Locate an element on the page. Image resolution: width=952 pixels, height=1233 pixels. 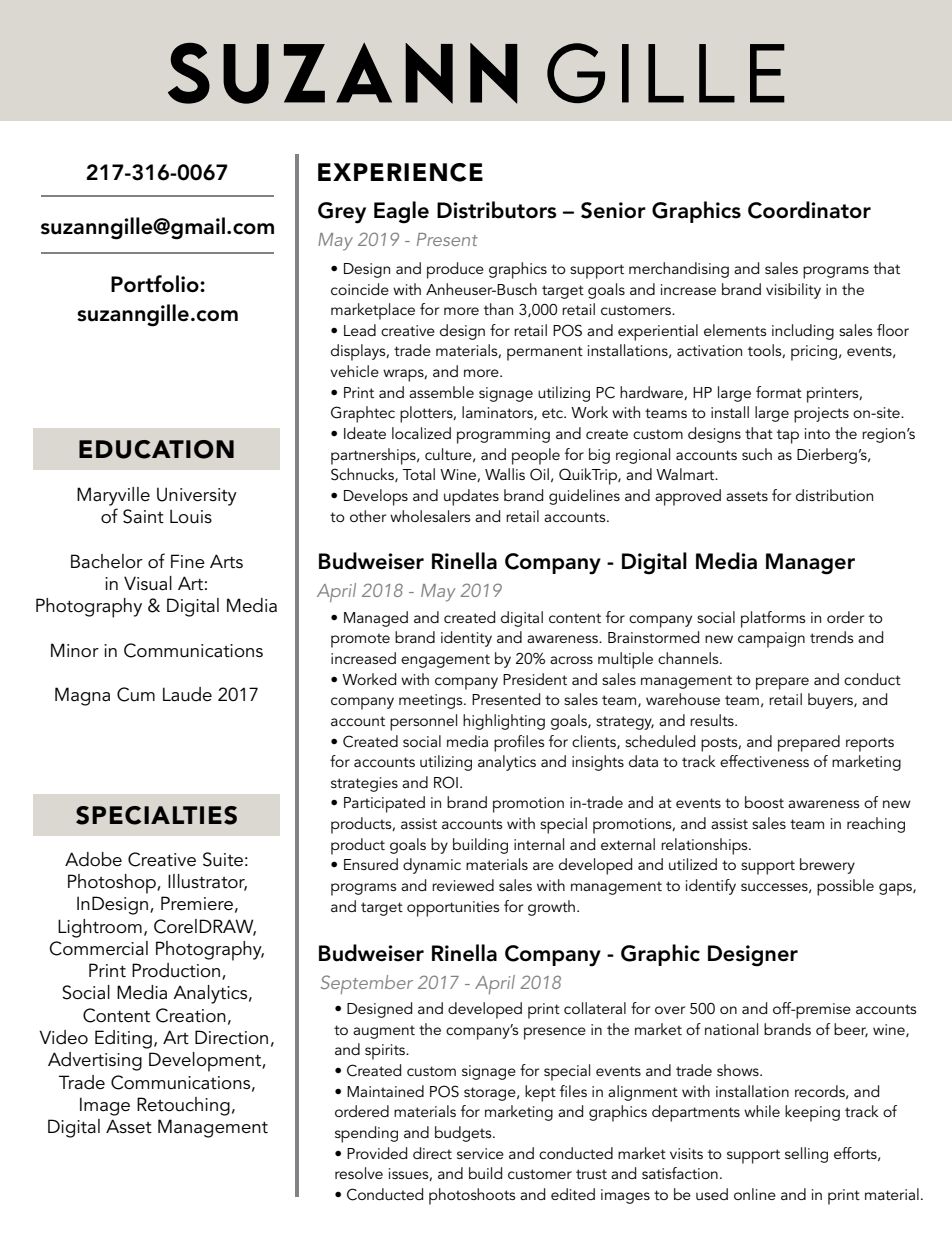
Portfolio is located at coordinates (156, 284).
